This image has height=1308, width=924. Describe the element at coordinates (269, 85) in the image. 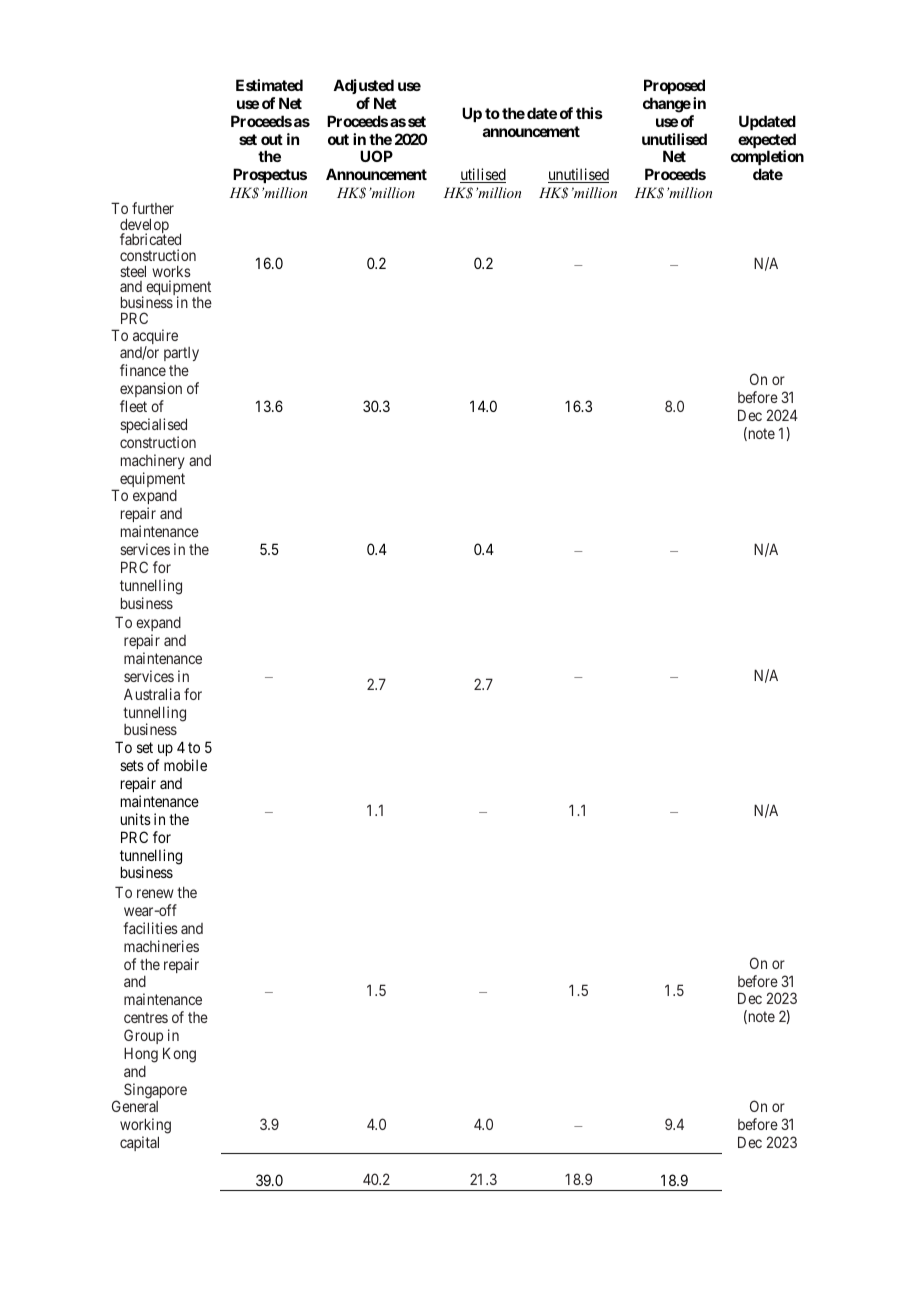

I see `Estimated` at that location.
